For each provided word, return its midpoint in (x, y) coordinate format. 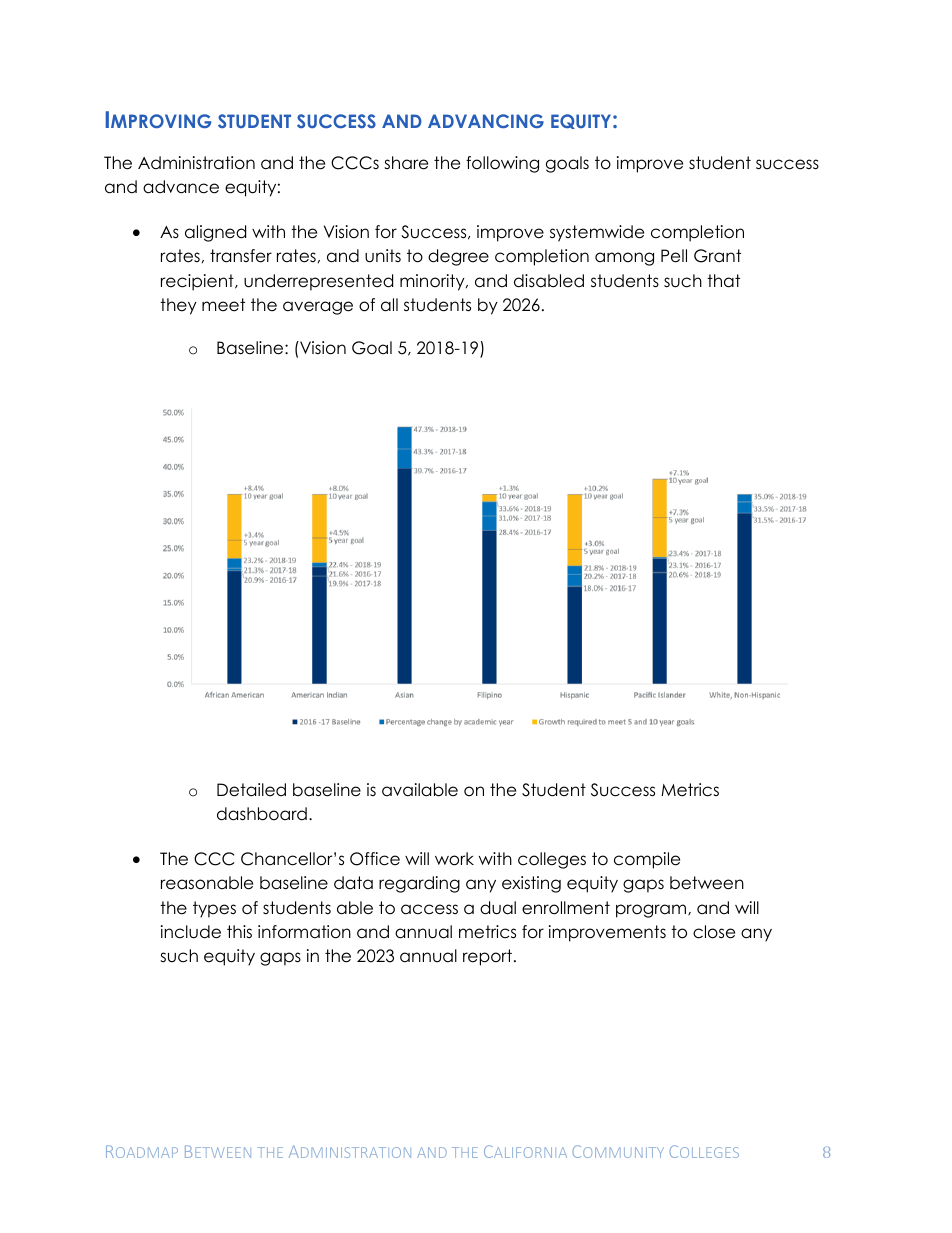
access (429, 909)
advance (181, 187)
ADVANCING (486, 121)
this (239, 931)
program (652, 911)
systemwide (597, 233)
